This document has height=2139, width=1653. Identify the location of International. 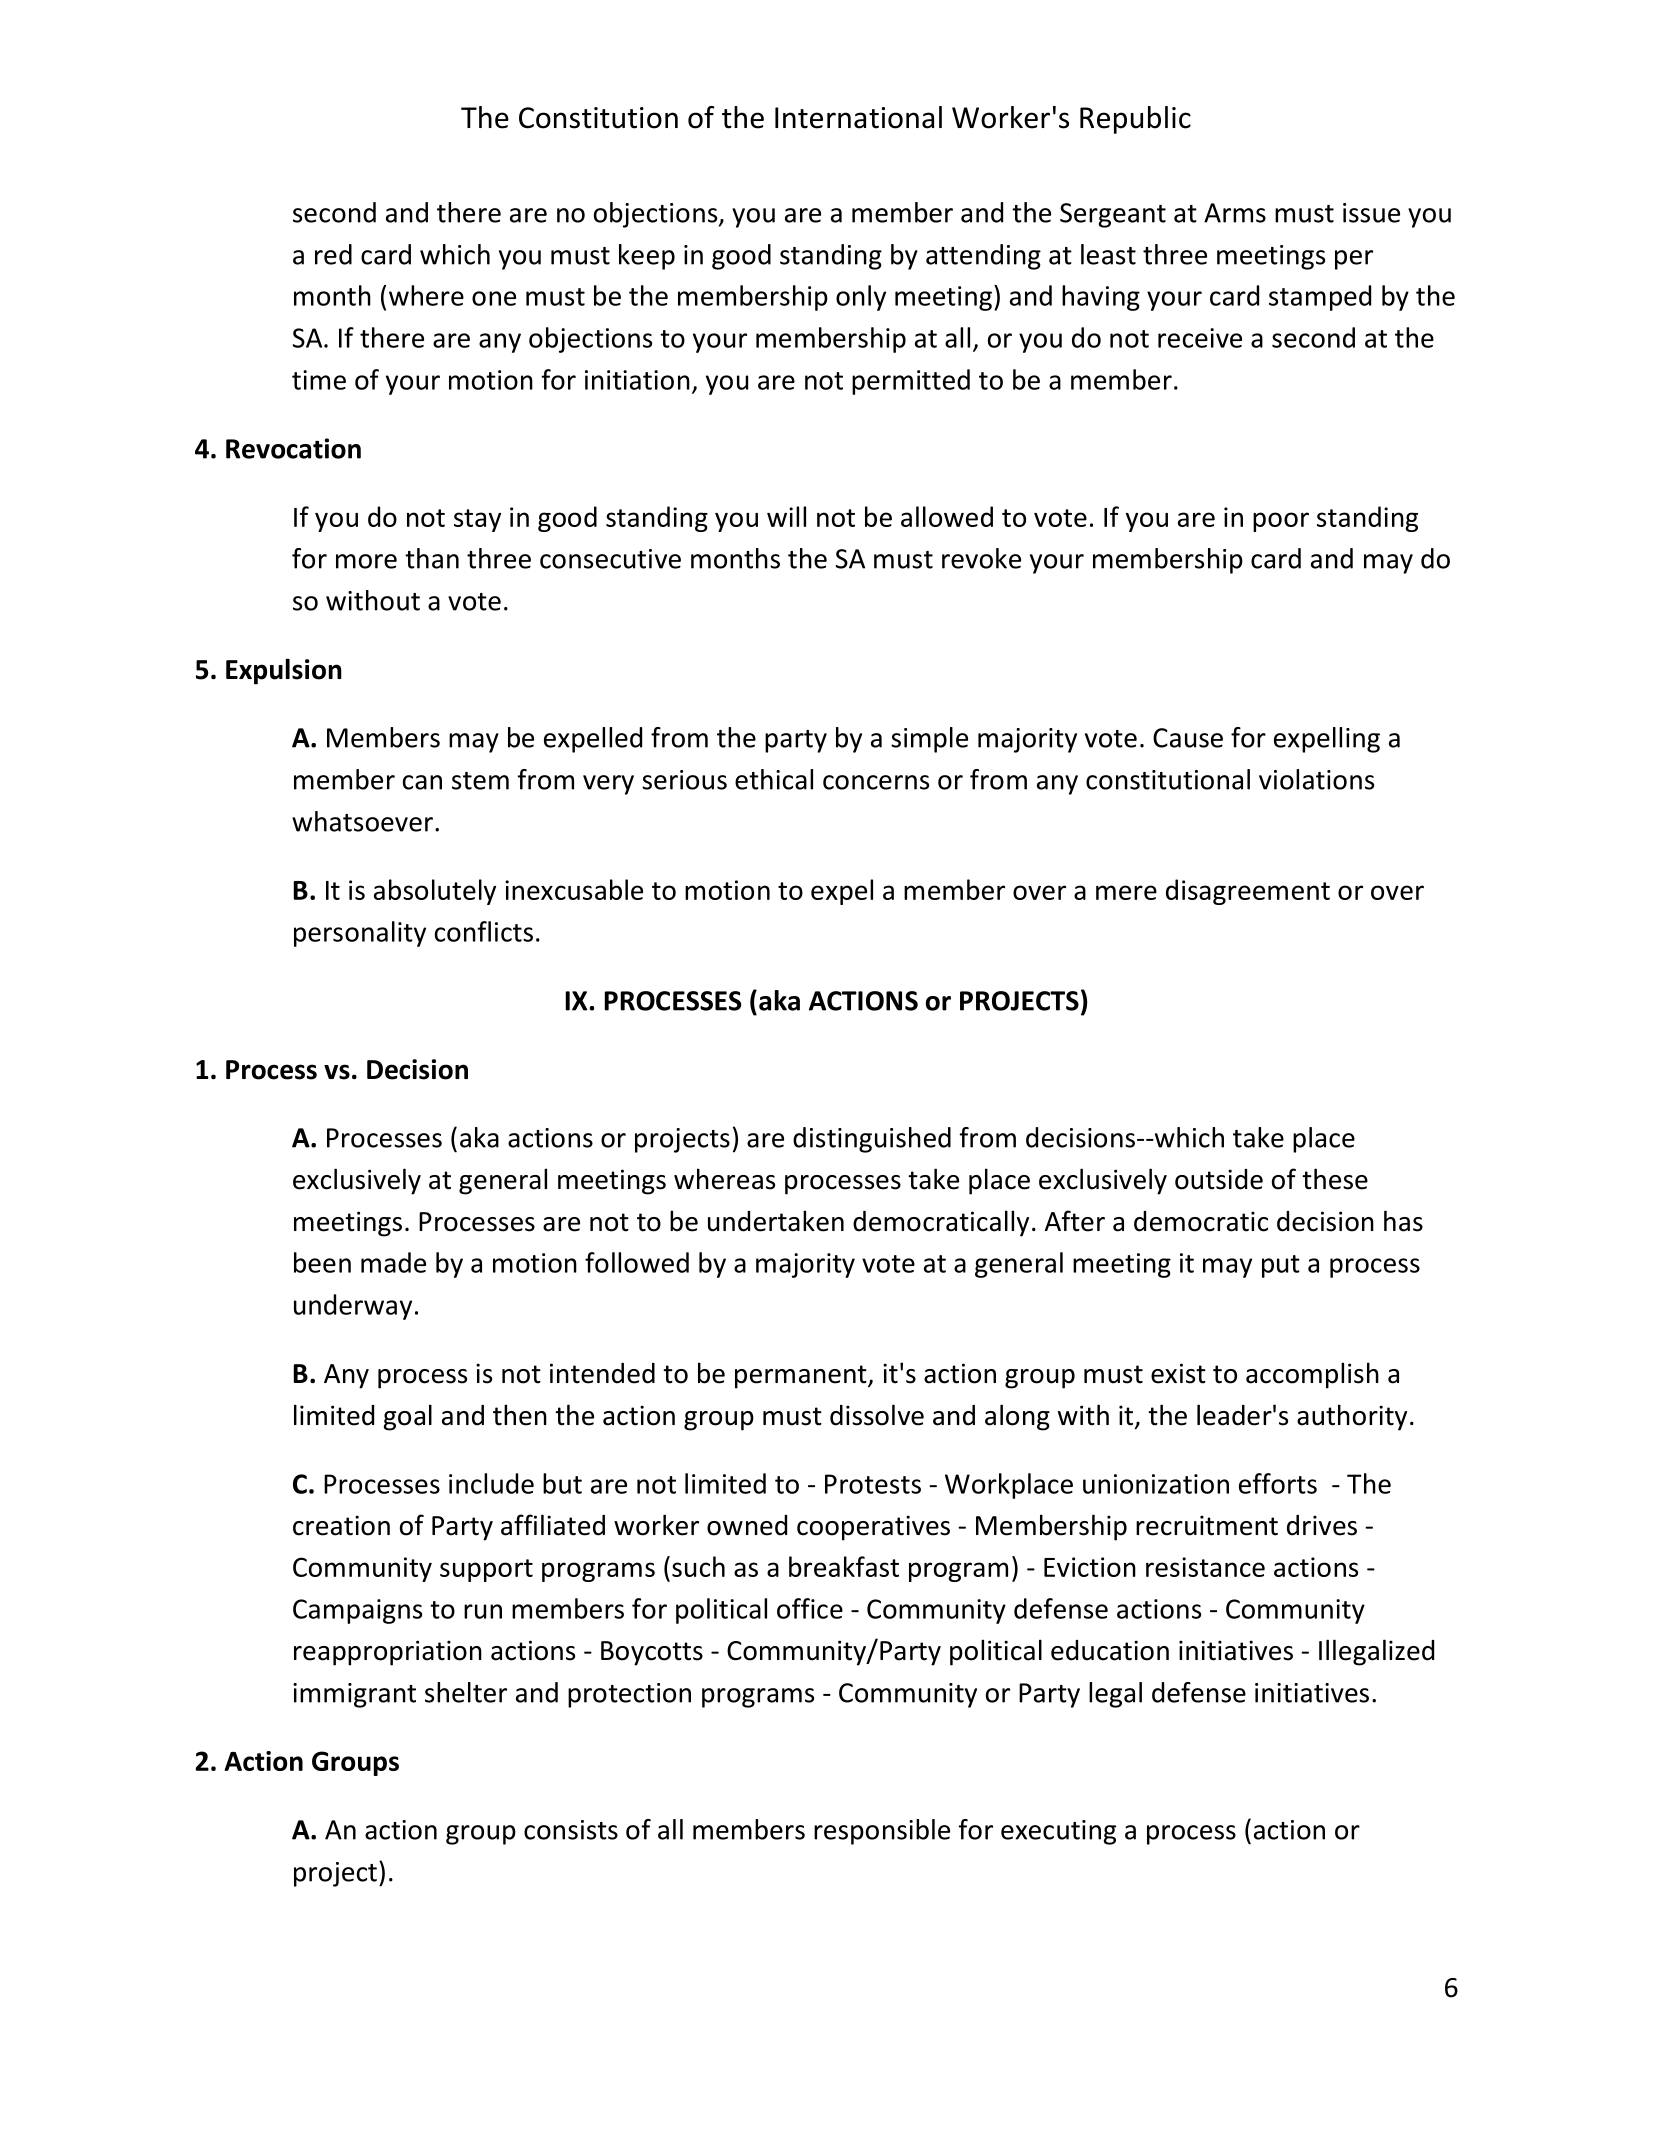
(858, 117).
